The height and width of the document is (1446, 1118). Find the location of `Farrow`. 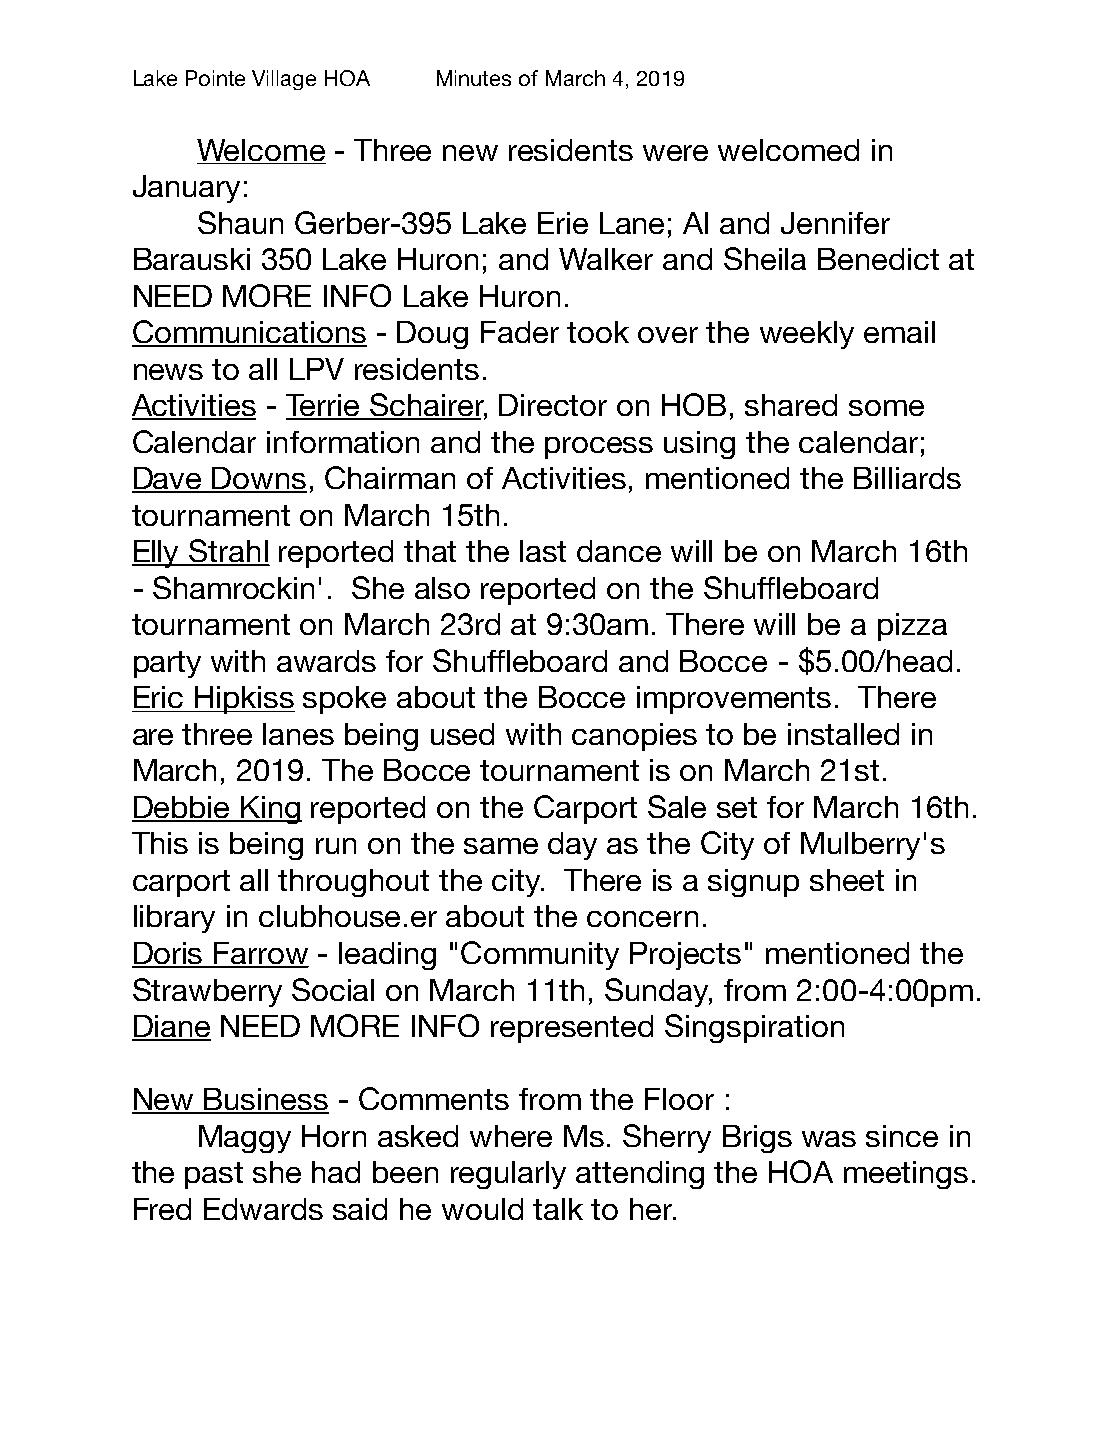

Farrow is located at coordinates (261, 954).
